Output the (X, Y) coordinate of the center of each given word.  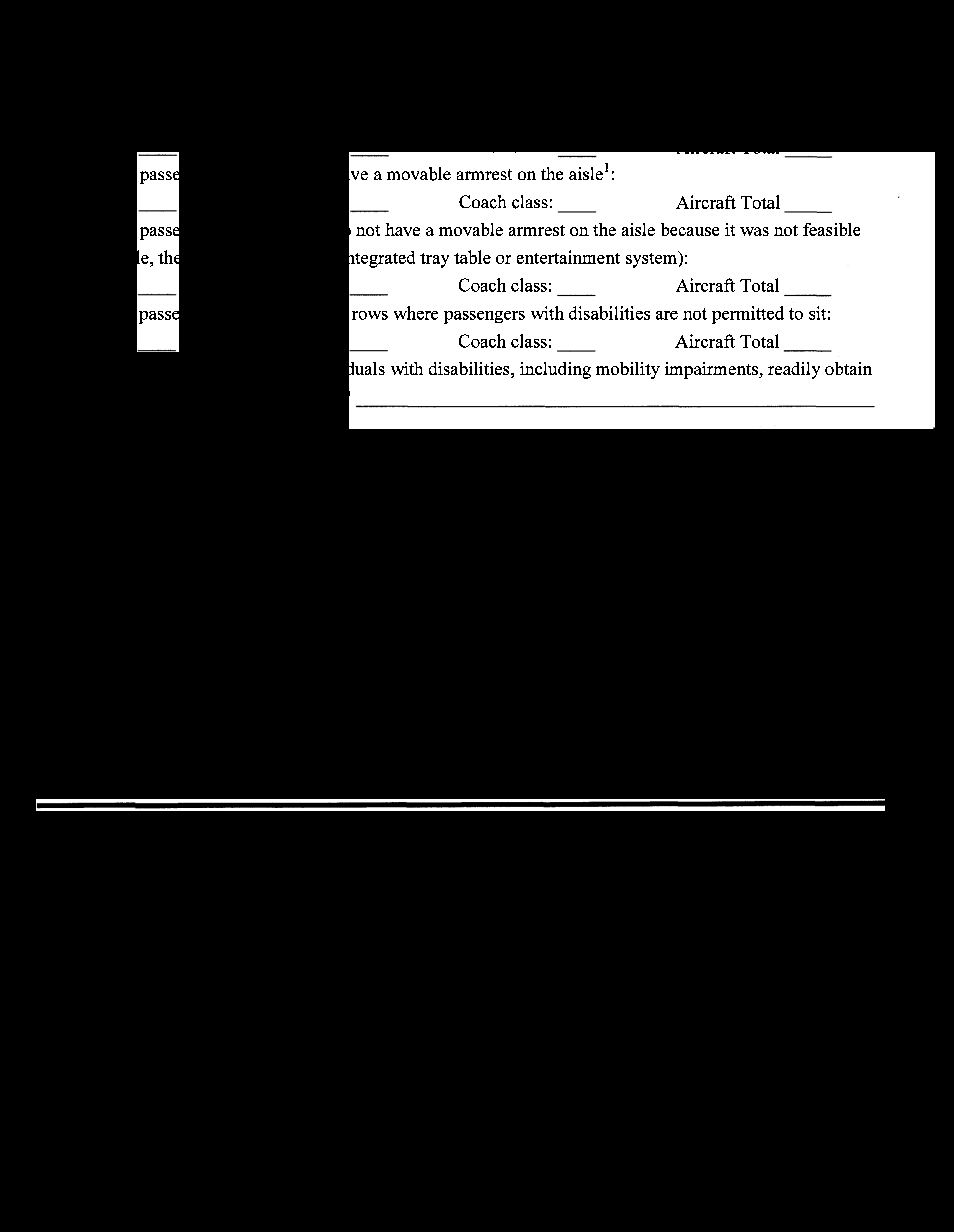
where (416, 313)
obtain (848, 368)
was (754, 231)
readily (794, 370)
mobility (628, 370)
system (652, 259)
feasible (831, 229)
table (472, 257)
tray (434, 260)
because (690, 229)
